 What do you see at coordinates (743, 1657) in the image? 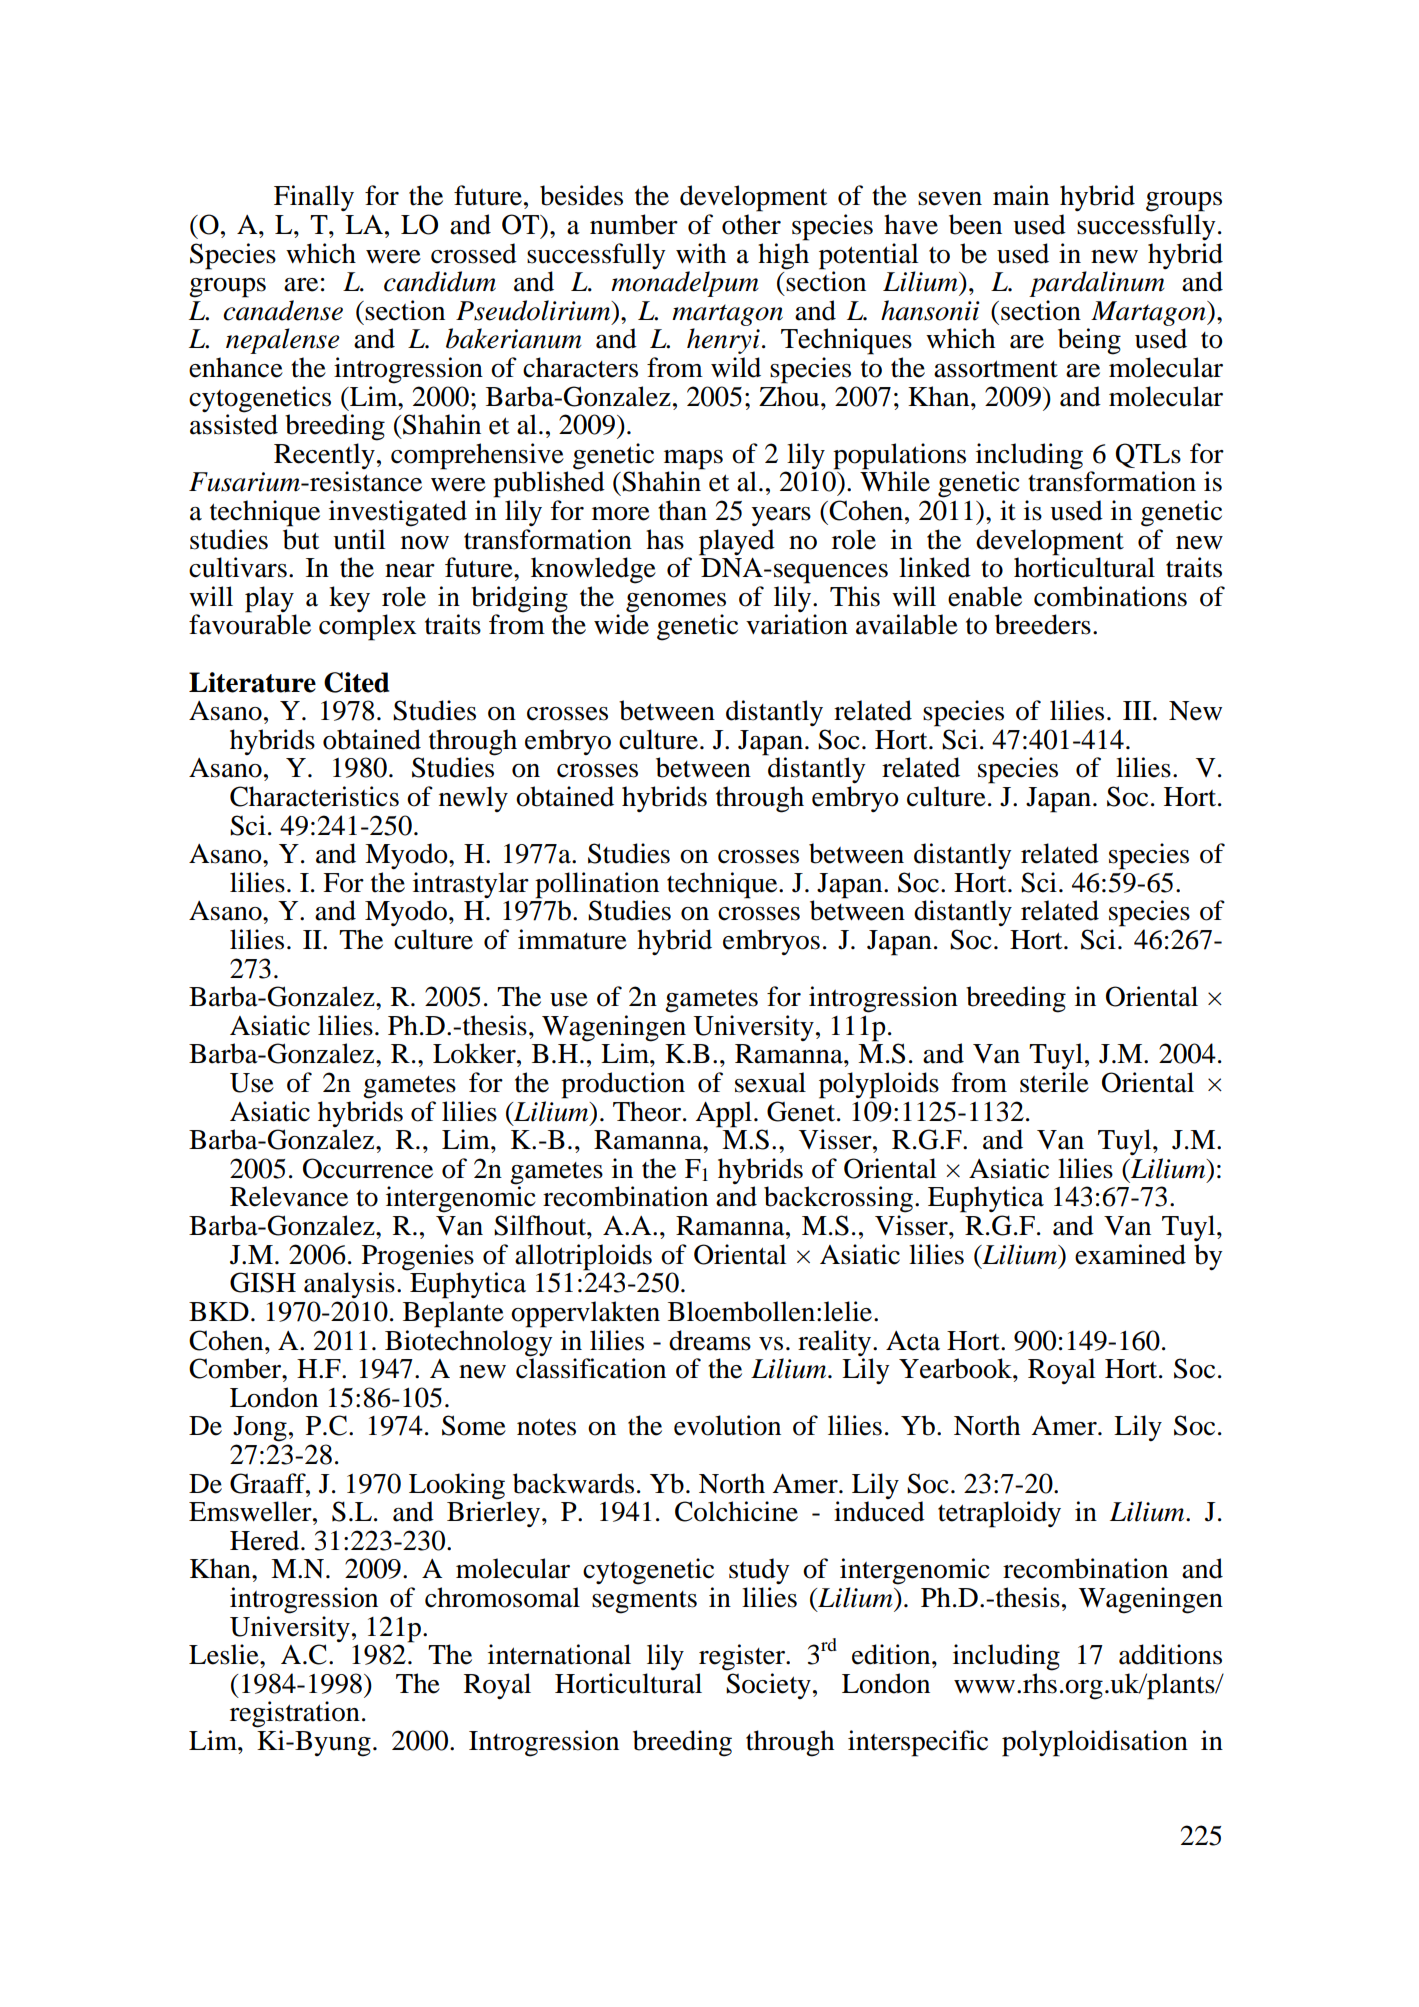
I see `register` at bounding box center [743, 1657].
